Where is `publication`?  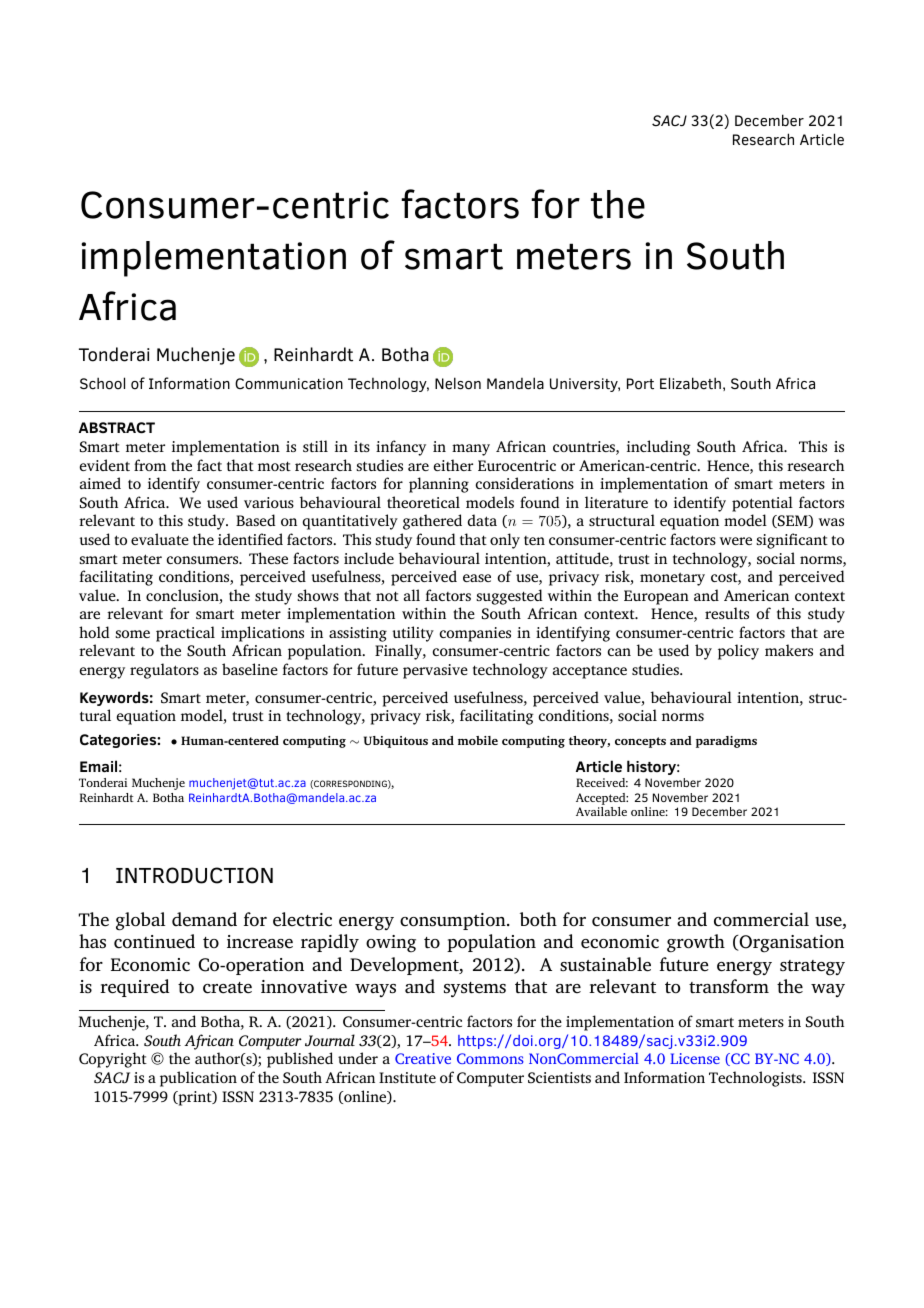
publication is located at coordinates (198, 1079).
